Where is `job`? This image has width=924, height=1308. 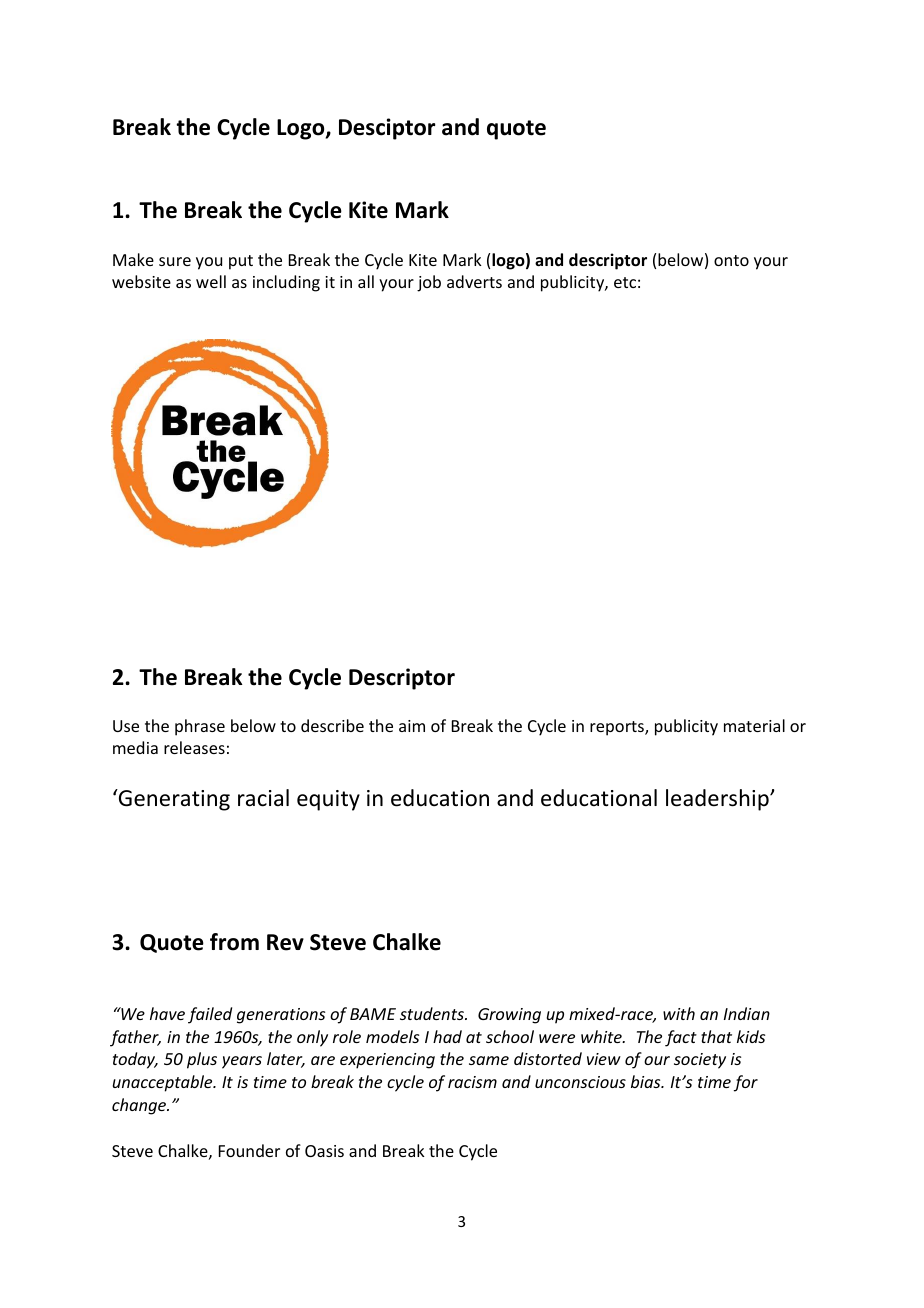
job is located at coordinates (429, 283).
